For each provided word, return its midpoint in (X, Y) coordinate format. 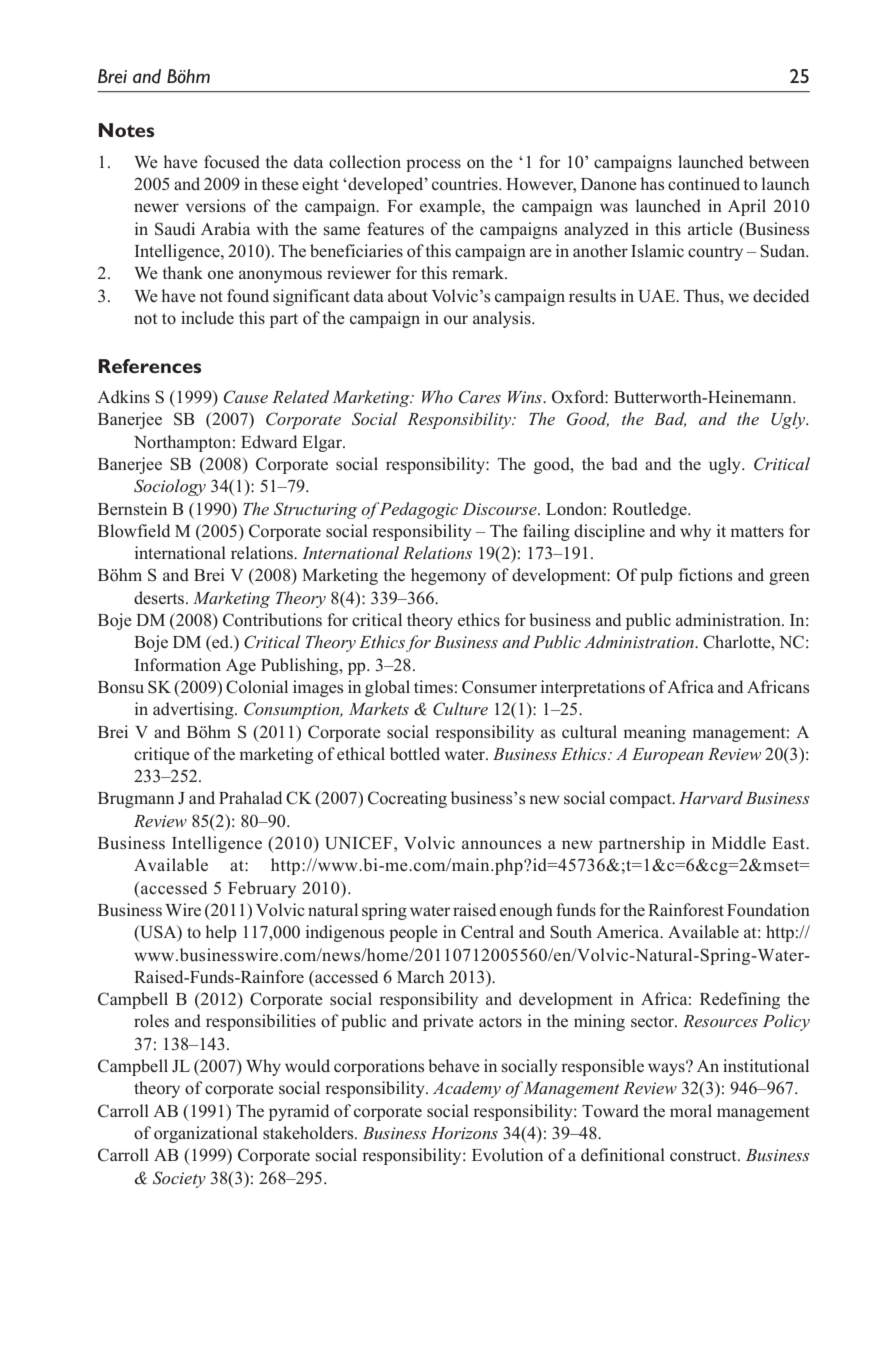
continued (704, 184)
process (433, 165)
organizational (206, 1134)
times (433, 687)
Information (178, 665)
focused (232, 162)
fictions (705, 575)
